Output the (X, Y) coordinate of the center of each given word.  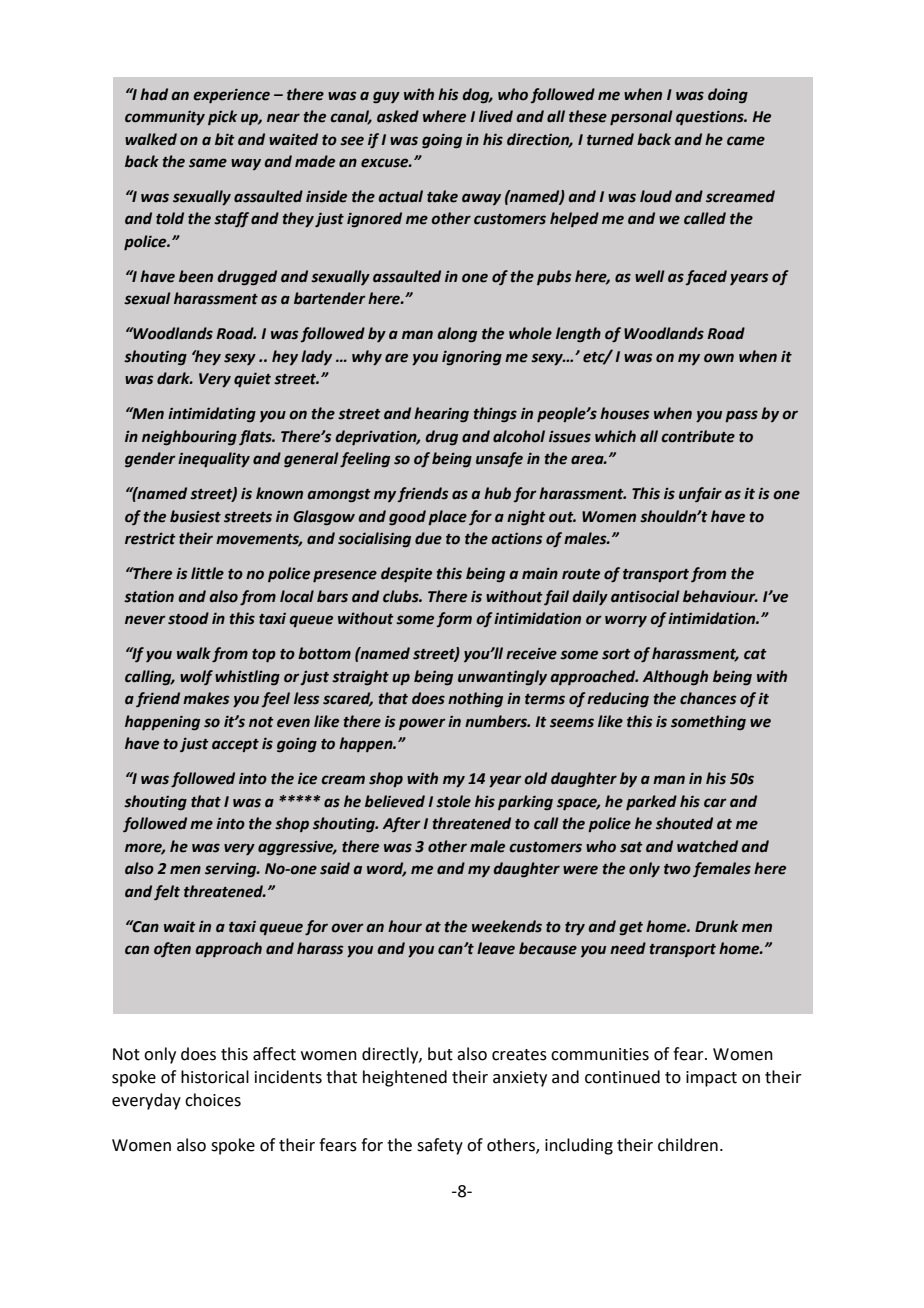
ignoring (472, 357)
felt (167, 892)
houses (624, 413)
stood (188, 618)
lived (496, 116)
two (677, 869)
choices (213, 1100)
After (402, 824)
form (454, 619)
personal (641, 117)
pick (222, 117)
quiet (252, 379)
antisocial (645, 596)
